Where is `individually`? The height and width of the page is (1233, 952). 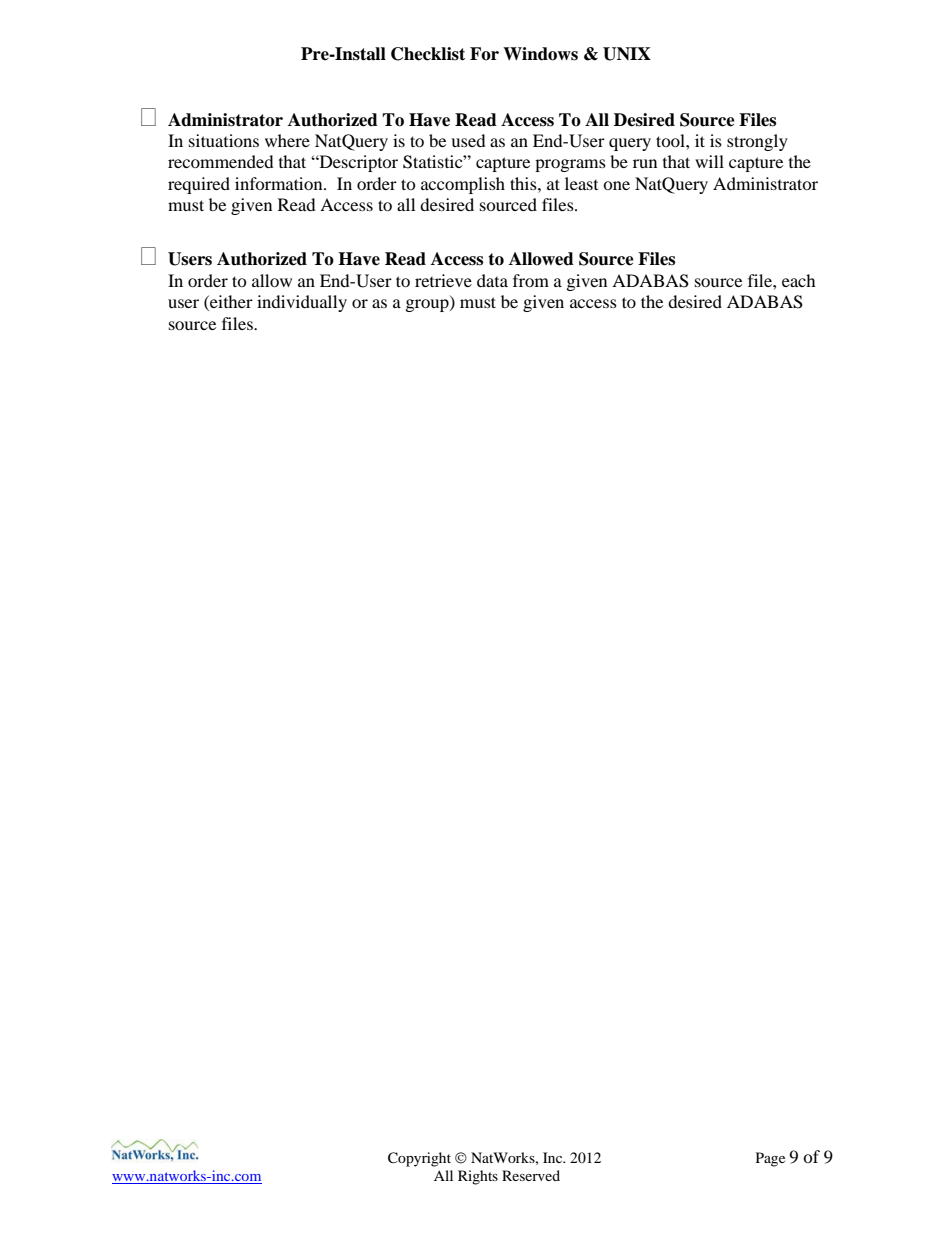
individually is located at coordinates (302, 303).
